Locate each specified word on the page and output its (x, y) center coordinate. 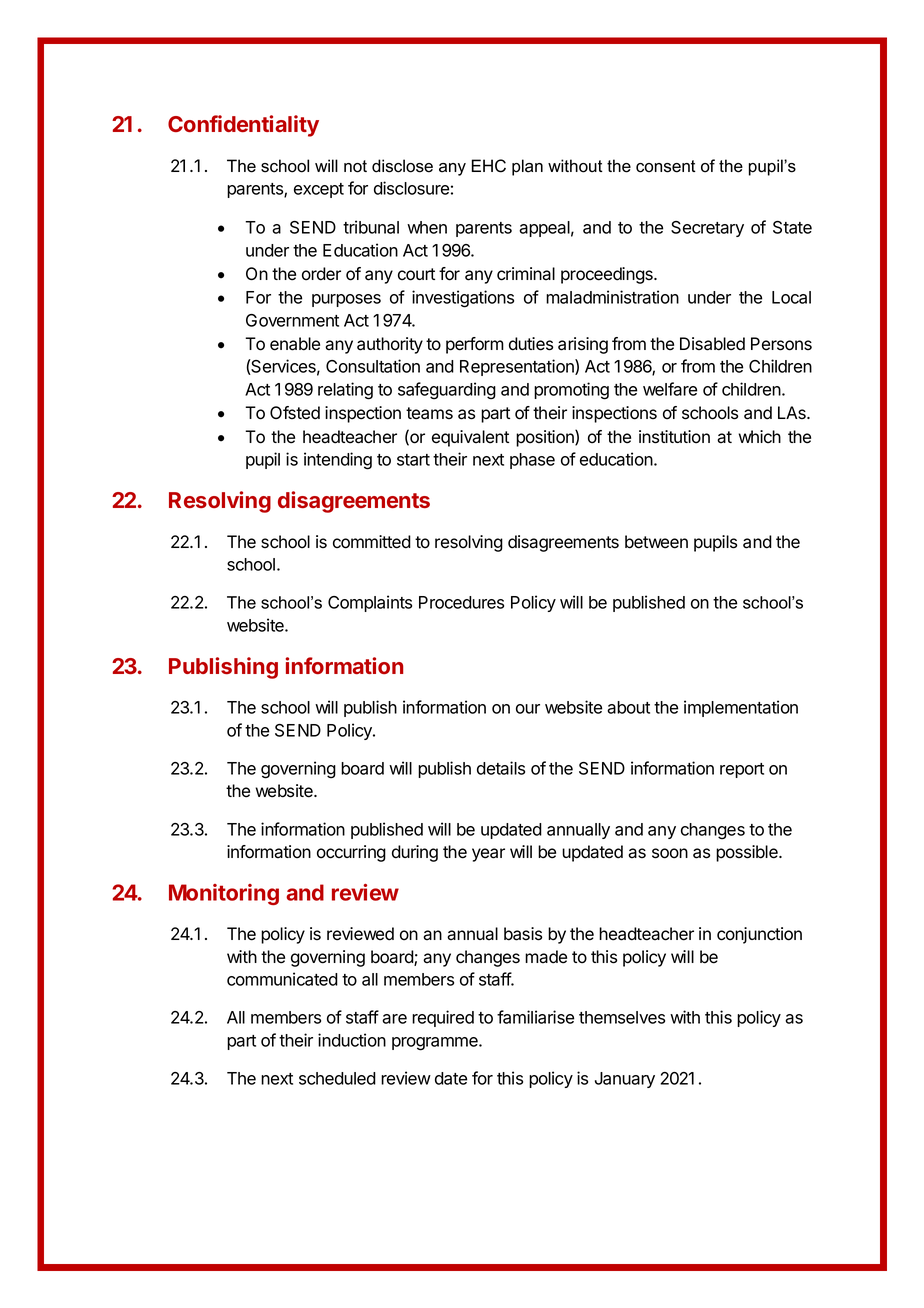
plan (527, 167)
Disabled (712, 344)
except (319, 190)
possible (748, 853)
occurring (351, 853)
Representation (518, 367)
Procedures (461, 602)
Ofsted (295, 413)
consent (666, 166)
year (488, 855)
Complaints (370, 603)
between (656, 542)
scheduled (337, 1078)
